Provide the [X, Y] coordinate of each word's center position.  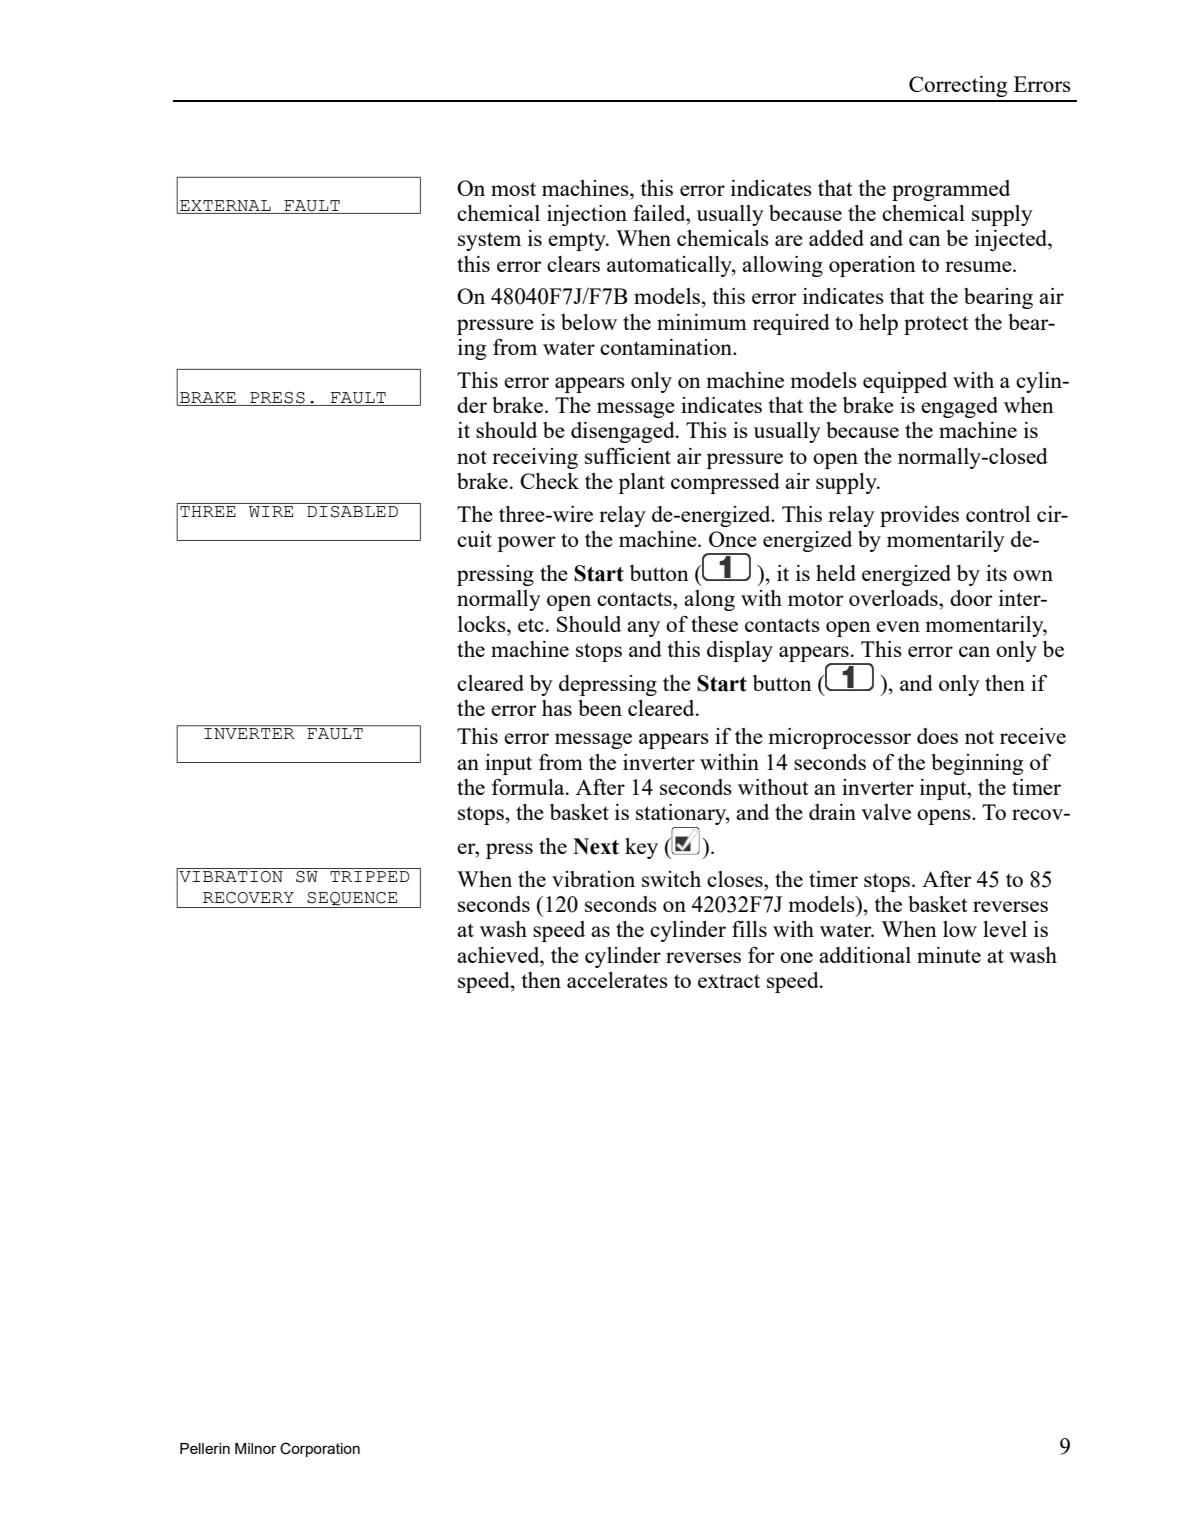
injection [587, 215]
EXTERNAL [225, 205]
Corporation [320, 1449]
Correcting [958, 86]
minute [949, 955]
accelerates [617, 980]
